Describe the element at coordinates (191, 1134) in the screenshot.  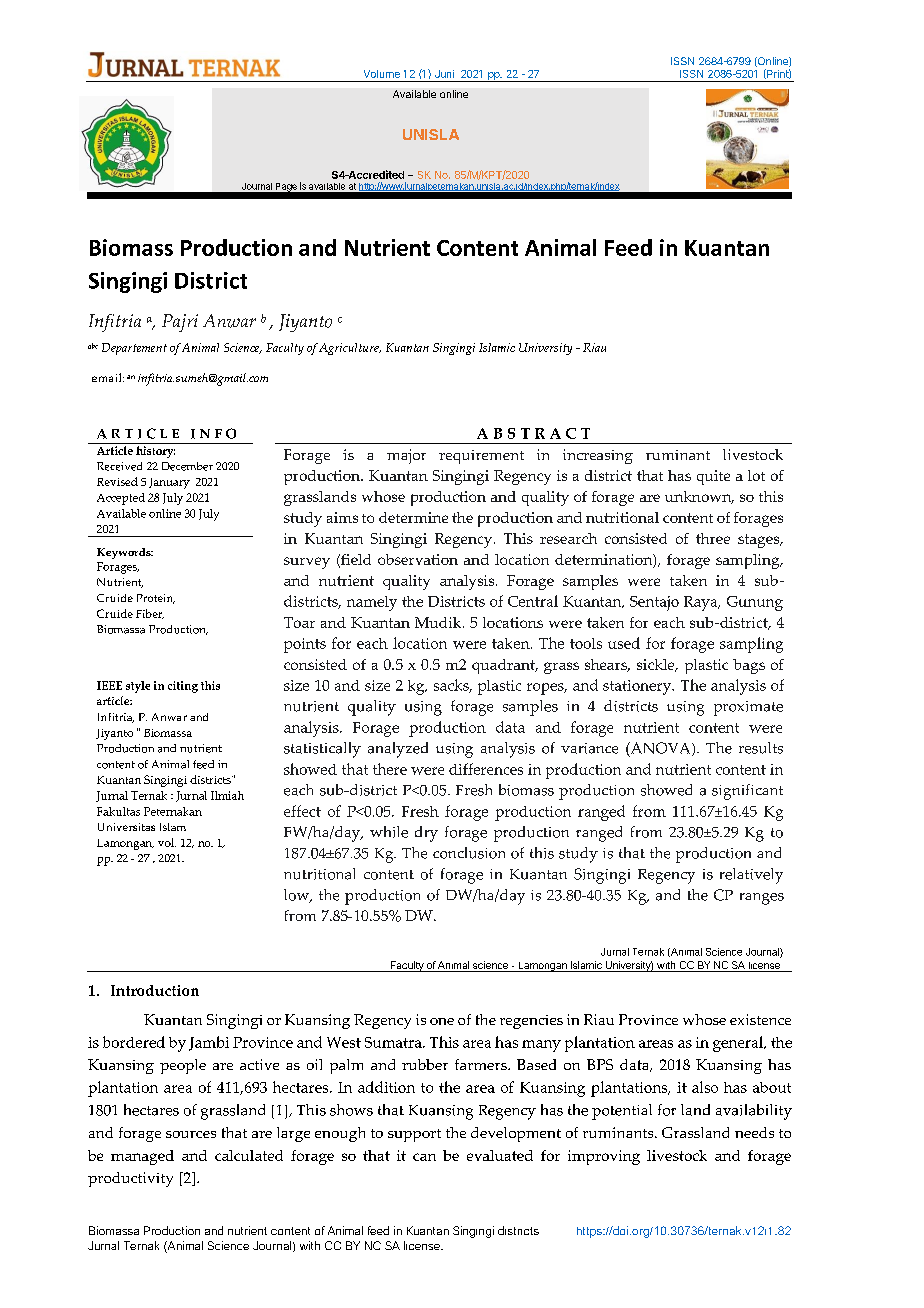
I see `sources` at that location.
